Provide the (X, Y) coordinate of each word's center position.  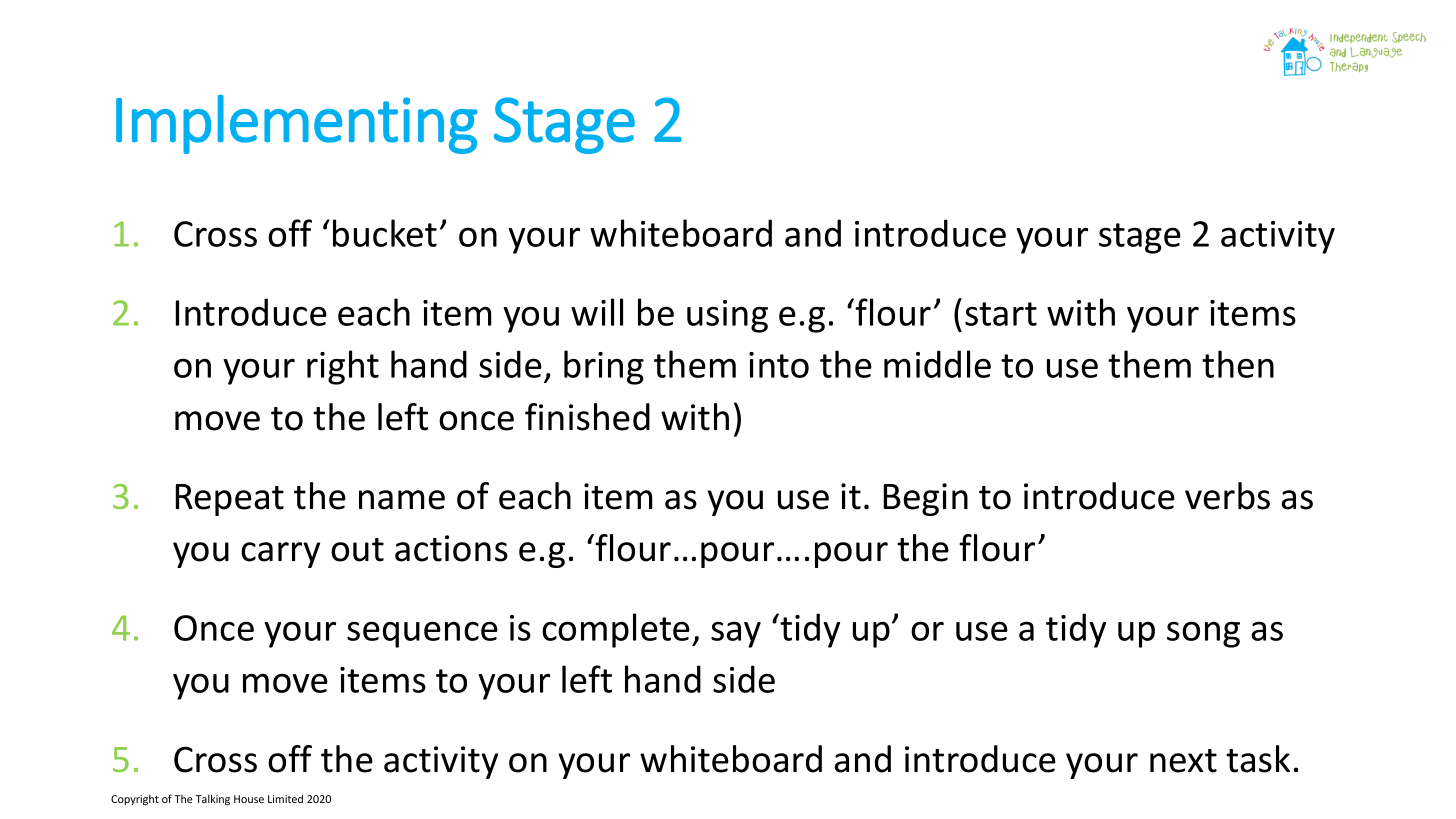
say (736, 634)
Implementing (297, 124)
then (1238, 364)
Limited (285, 798)
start (1001, 314)
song (1203, 634)
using (727, 316)
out (357, 550)
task (1258, 759)
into (779, 365)
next (1183, 761)
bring (604, 367)
